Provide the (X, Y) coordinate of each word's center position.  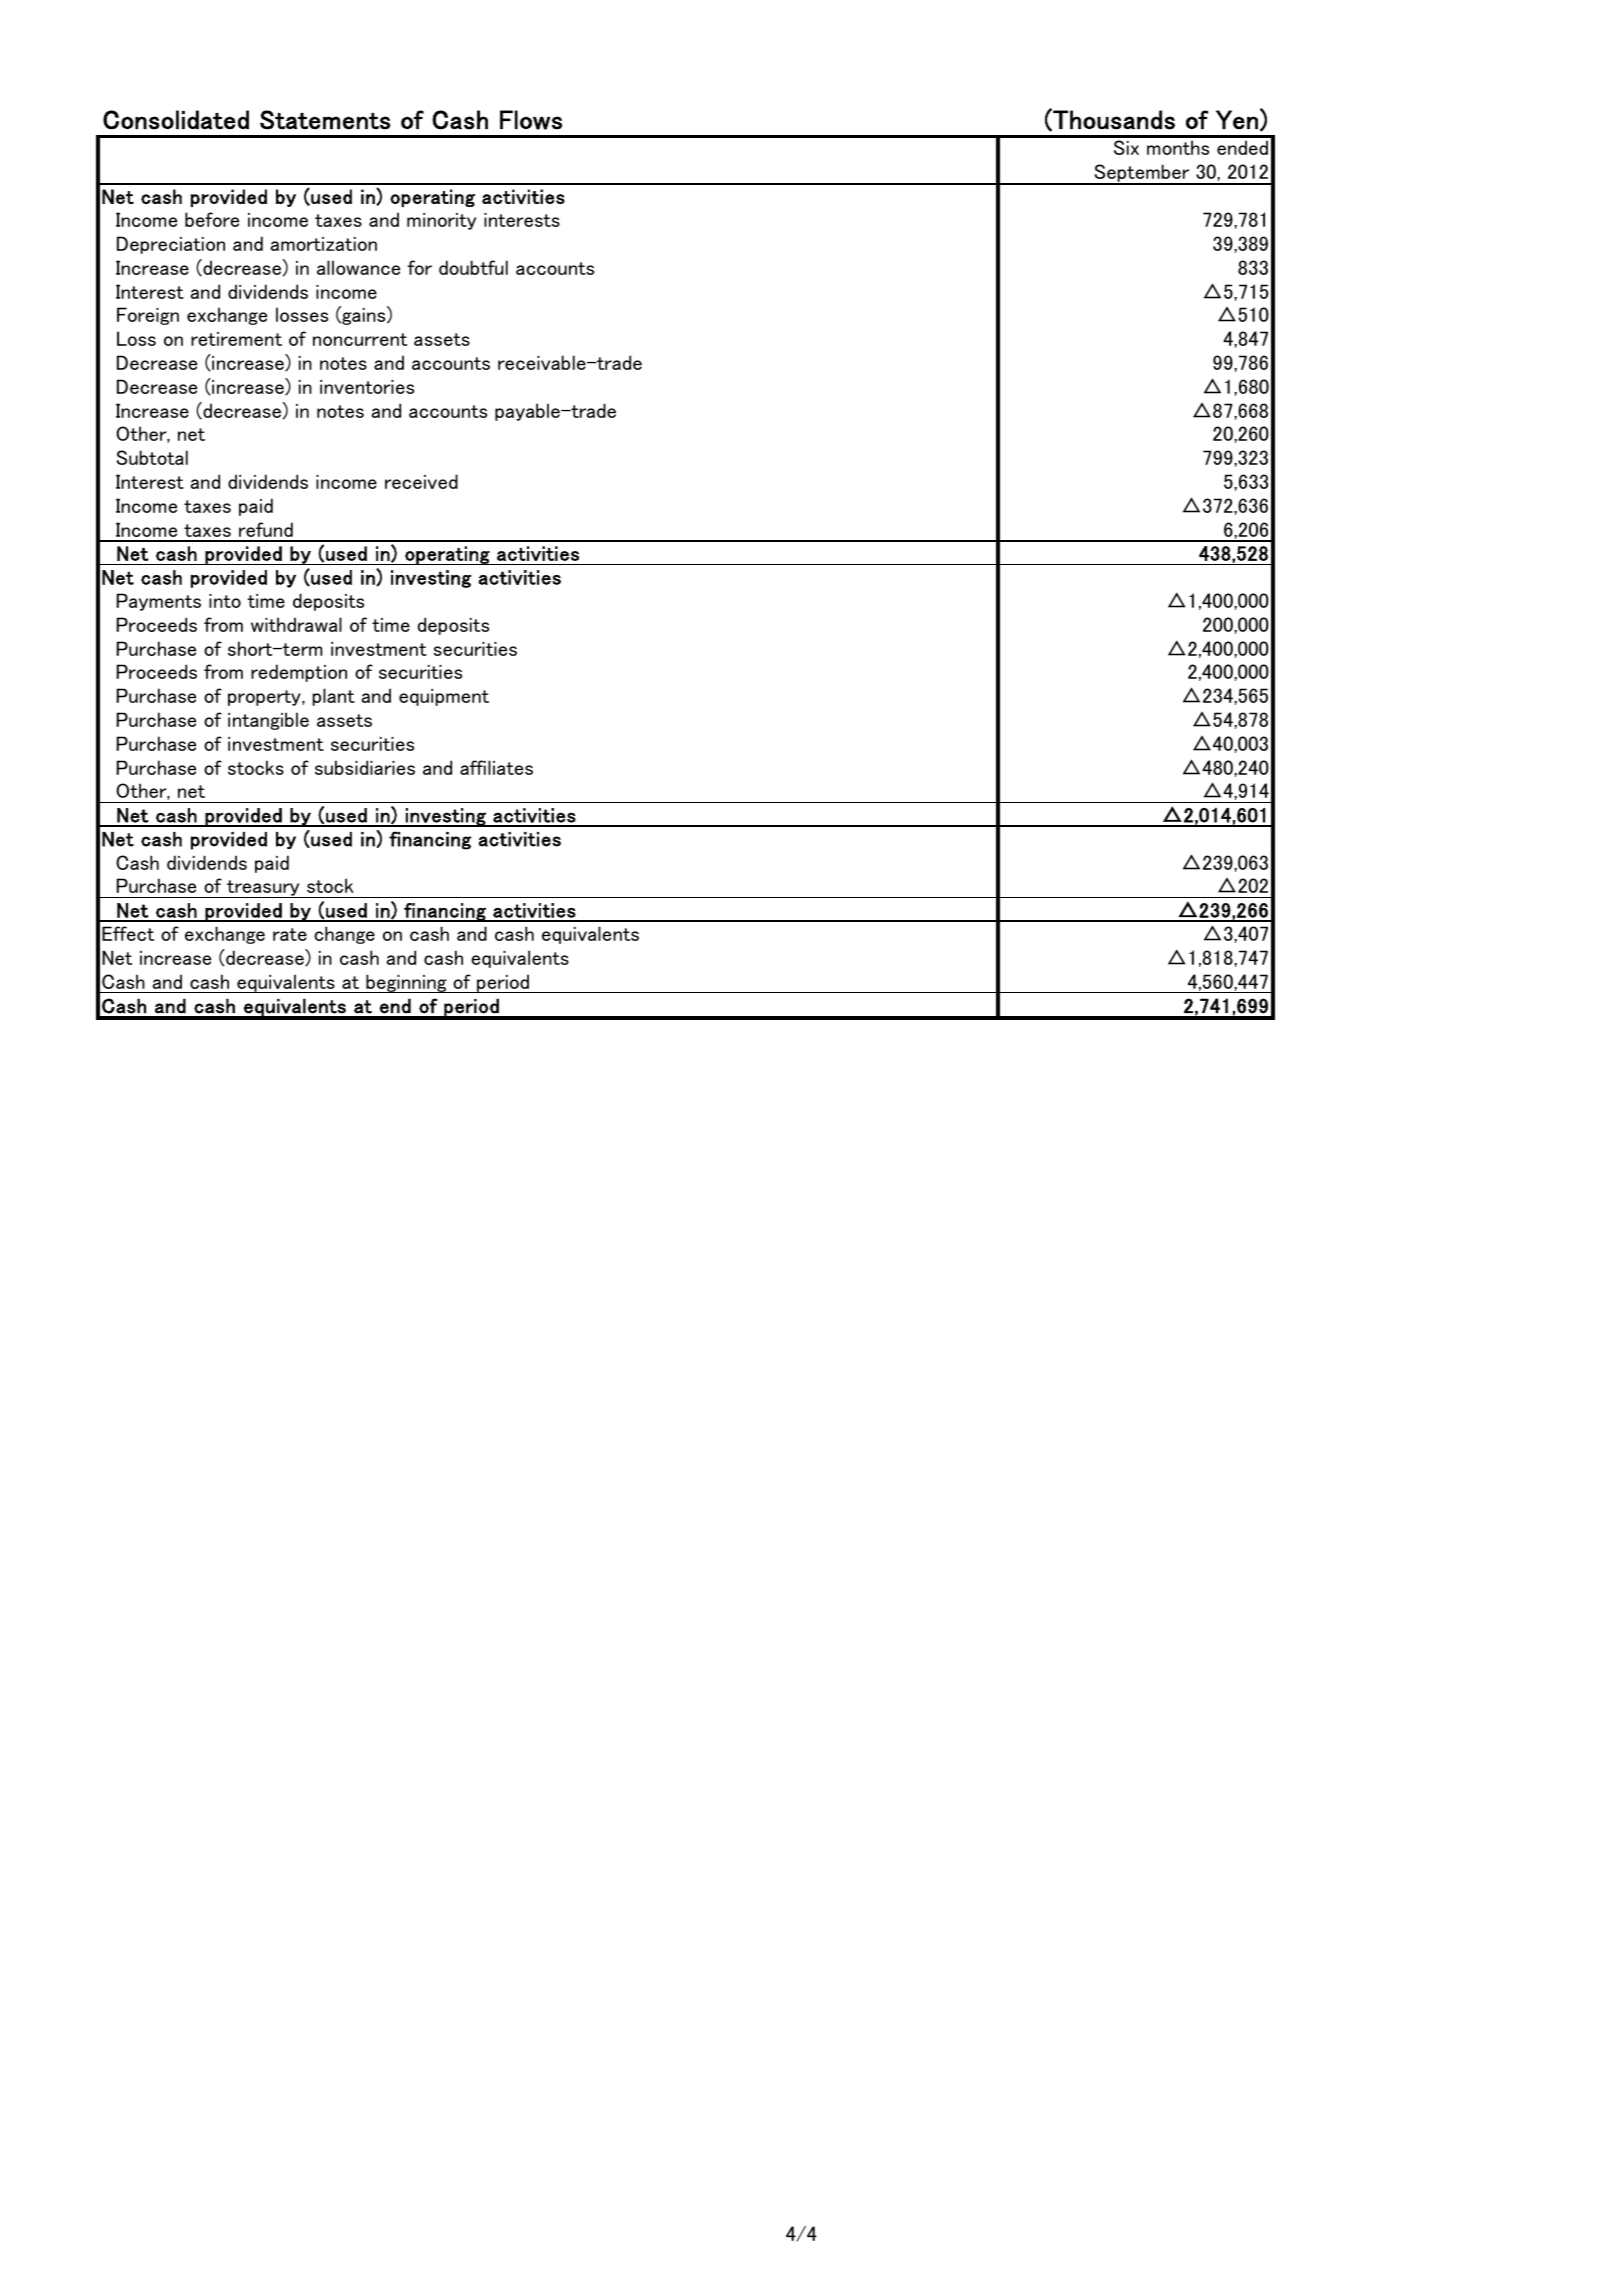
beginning (406, 983)
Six (1126, 147)
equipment (444, 697)
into (225, 601)
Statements (325, 120)
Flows (531, 120)
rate (290, 934)
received (421, 481)
